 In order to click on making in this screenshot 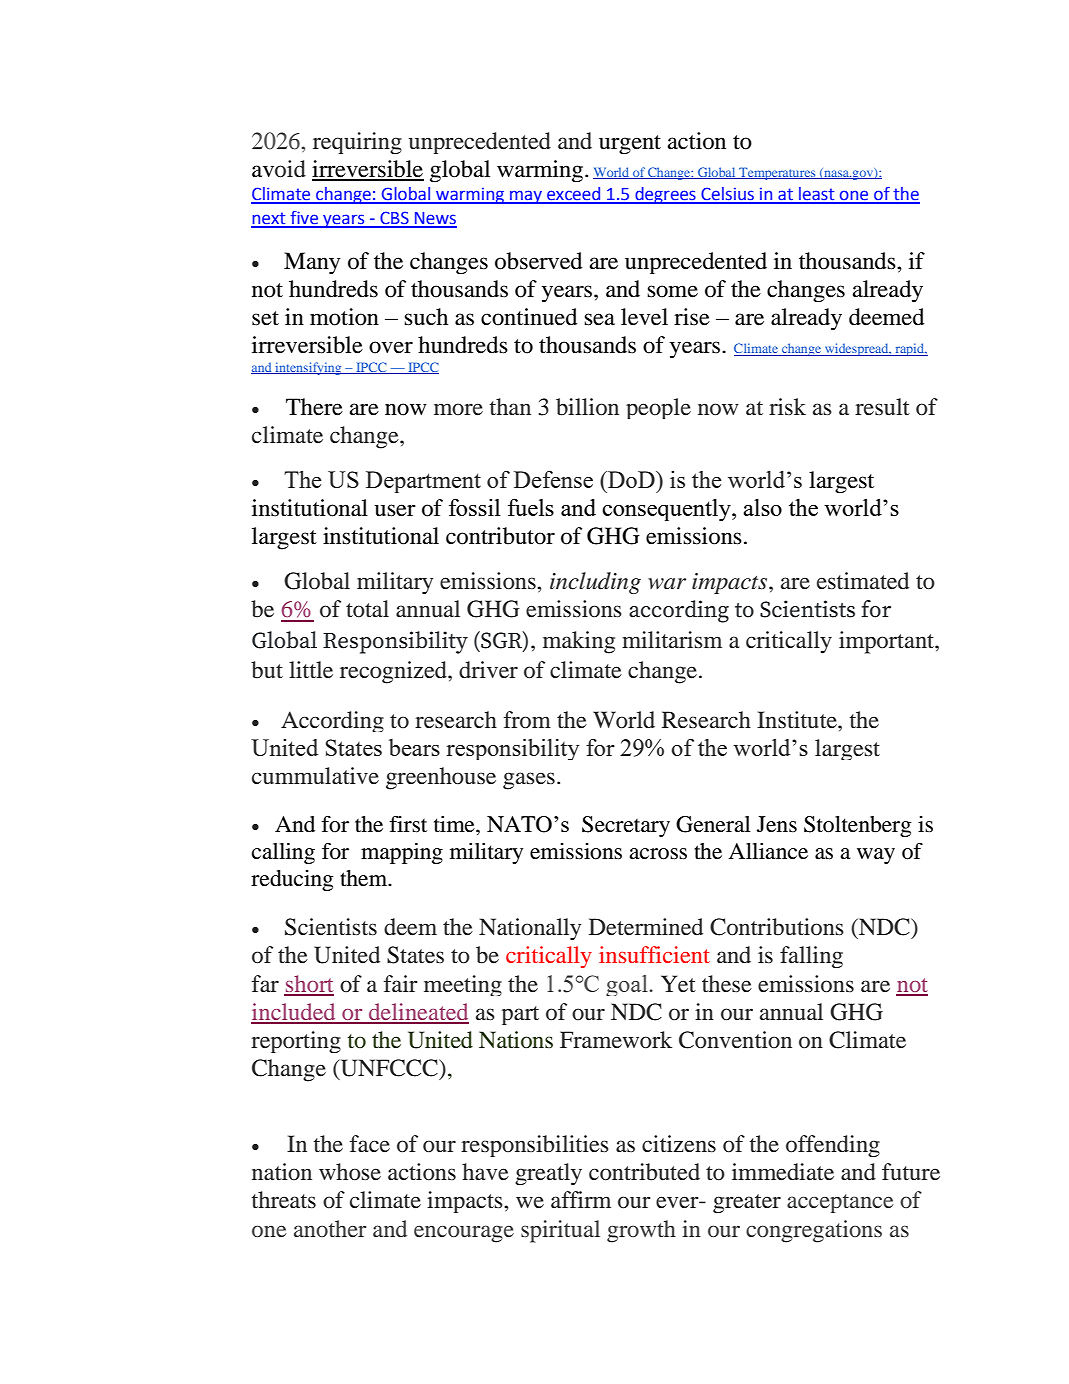, I will do `click(579, 642)`.
